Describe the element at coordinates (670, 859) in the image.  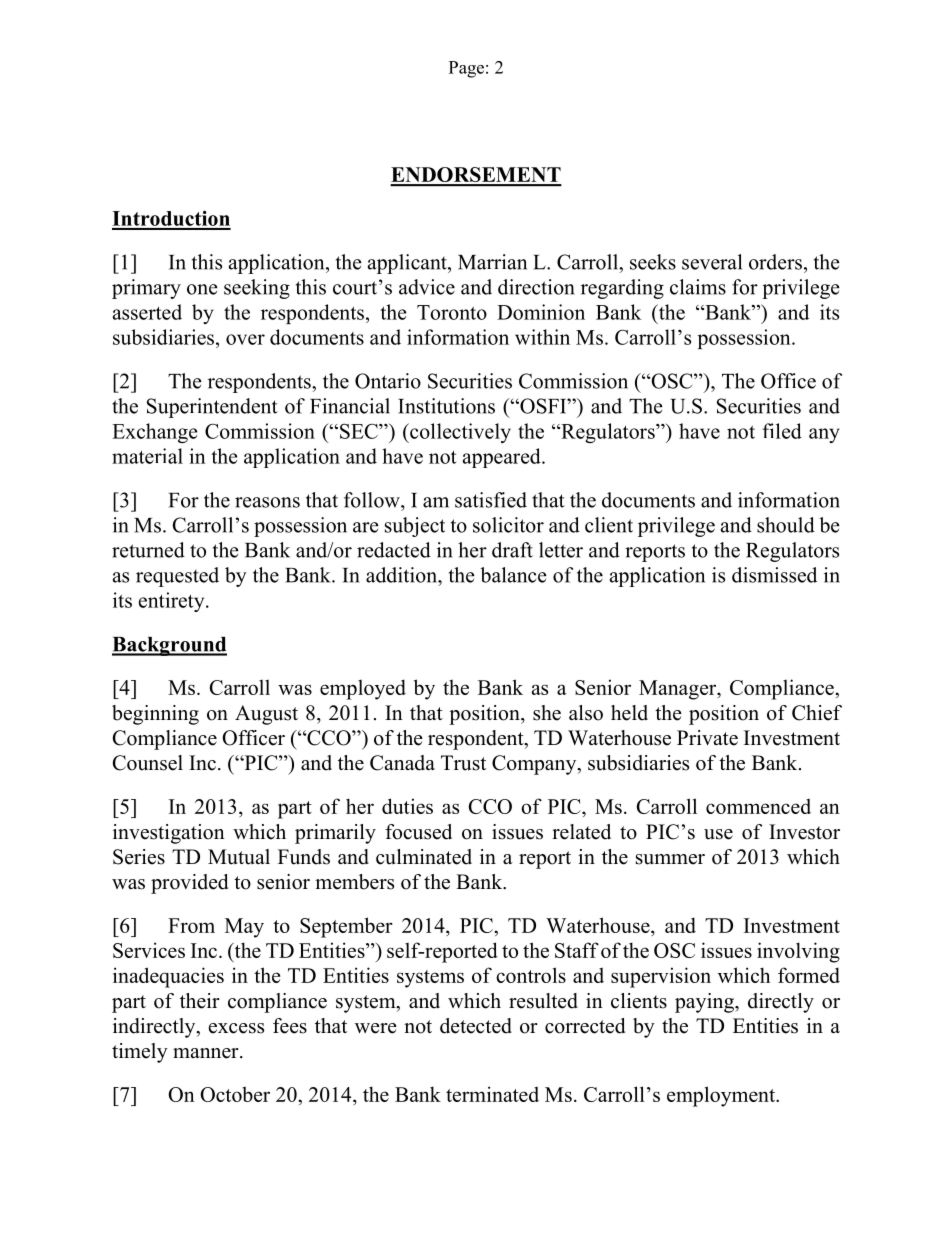
I see `summer` at that location.
